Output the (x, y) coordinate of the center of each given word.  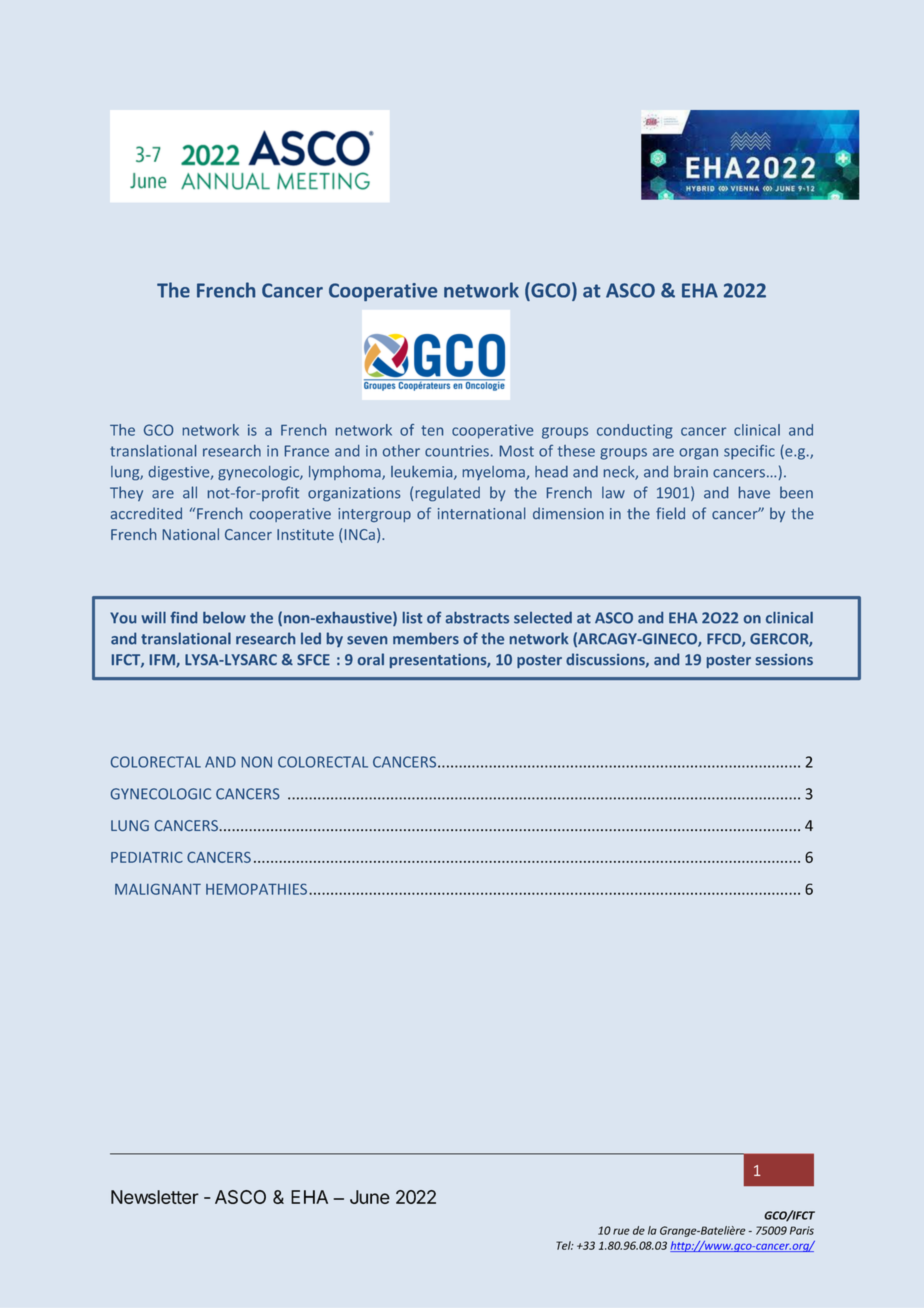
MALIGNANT (158, 889)
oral (371, 659)
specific (749, 452)
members (426, 638)
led (311, 638)
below (224, 618)
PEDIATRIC (147, 857)
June (370, 1197)
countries (457, 451)
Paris (802, 1230)
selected (543, 618)
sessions (784, 659)
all (190, 492)
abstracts (477, 618)
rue (621, 1231)
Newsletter (155, 1197)
